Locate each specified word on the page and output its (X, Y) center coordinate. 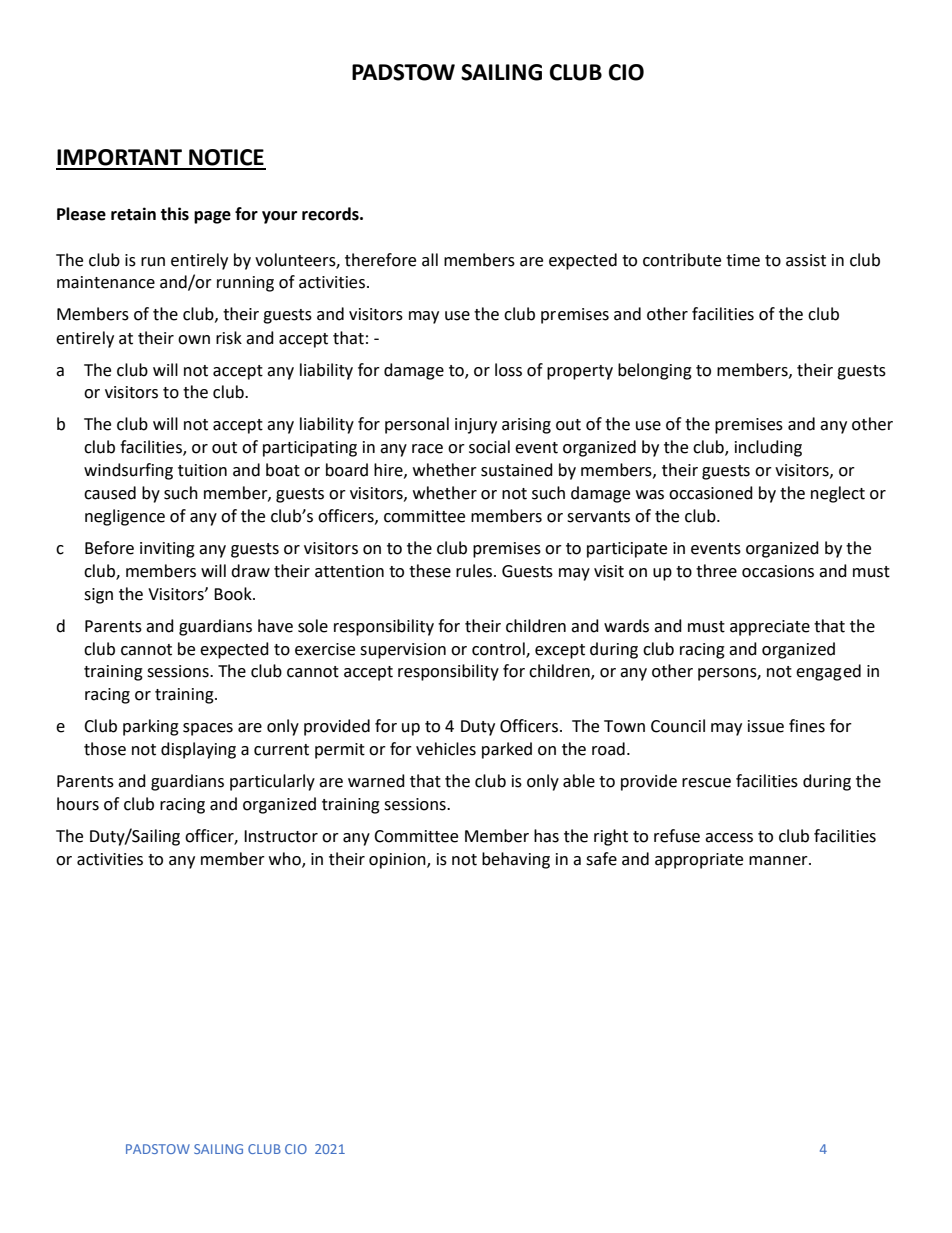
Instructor (281, 836)
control (499, 649)
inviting (167, 550)
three (716, 571)
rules (474, 571)
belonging (655, 371)
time (743, 260)
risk (229, 338)
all (430, 260)
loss (508, 370)
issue (766, 726)
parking (151, 727)
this (174, 214)
